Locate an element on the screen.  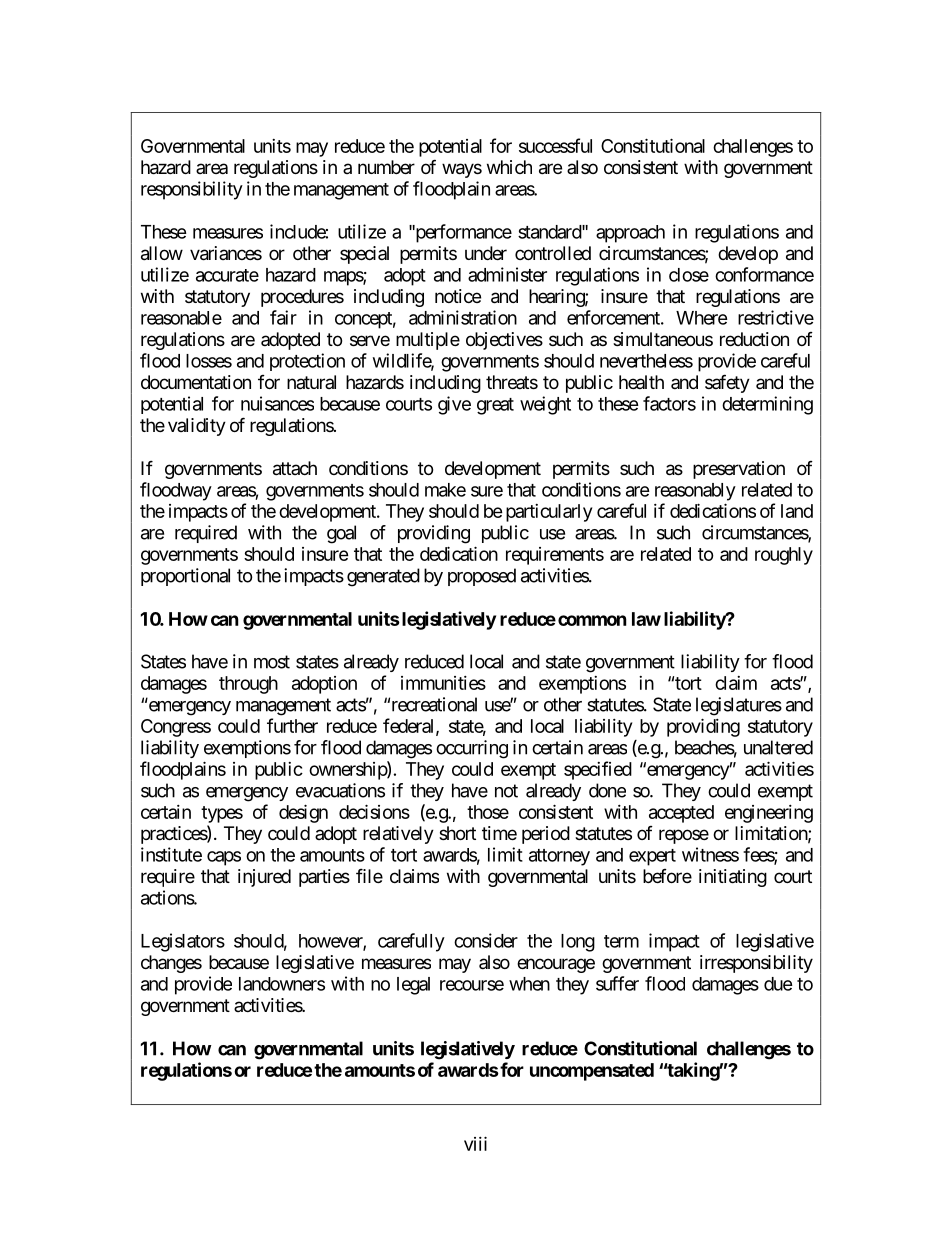
safety is located at coordinates (727, 383).
